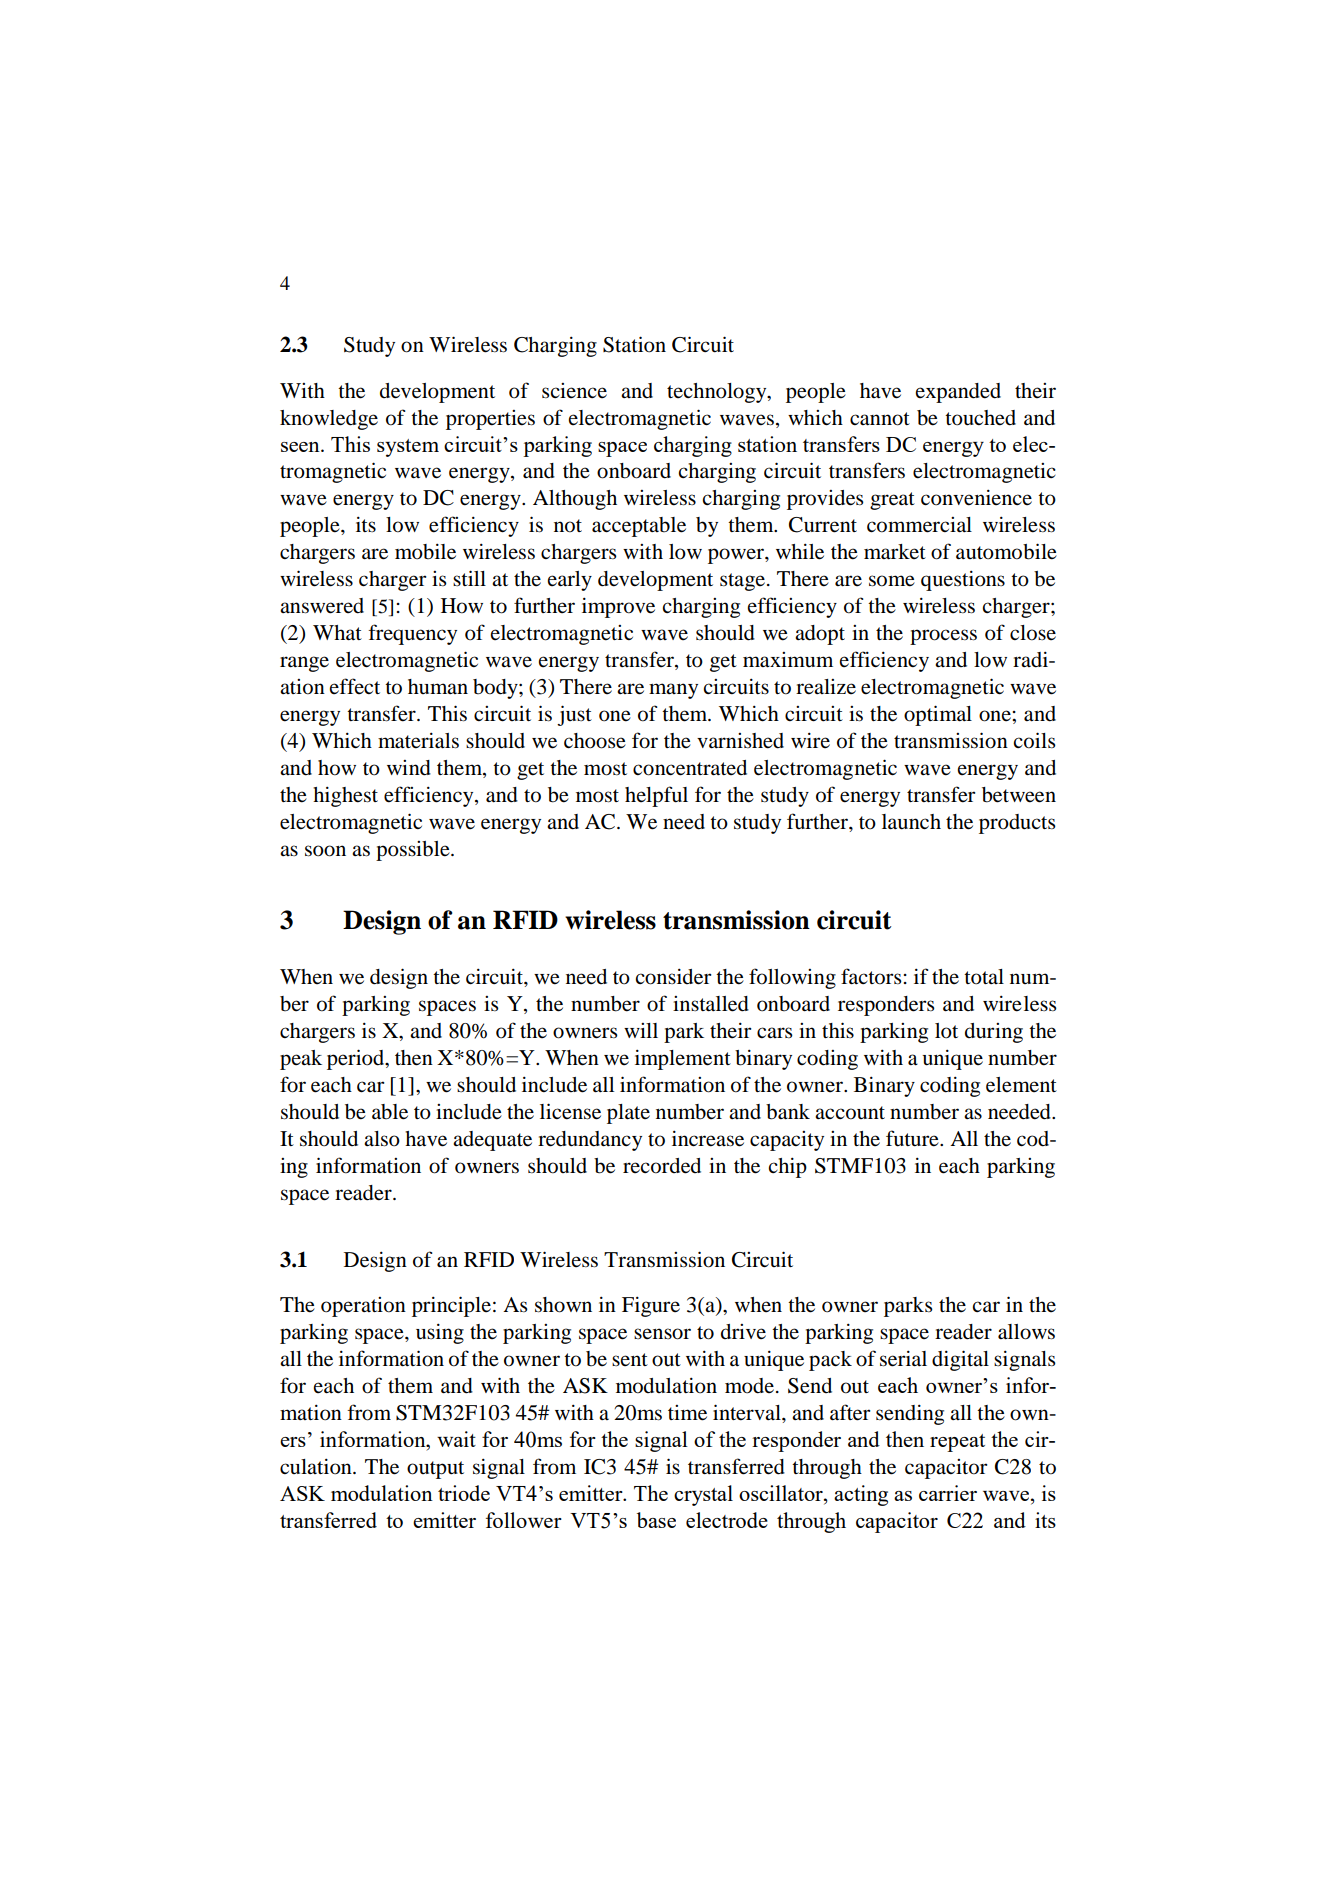 The width and height of the screenshot is (1337, 1891). What do you see at coordinates (656, 1520) in the screenshot?
I see `base` at bounding box center [656, 1520].
